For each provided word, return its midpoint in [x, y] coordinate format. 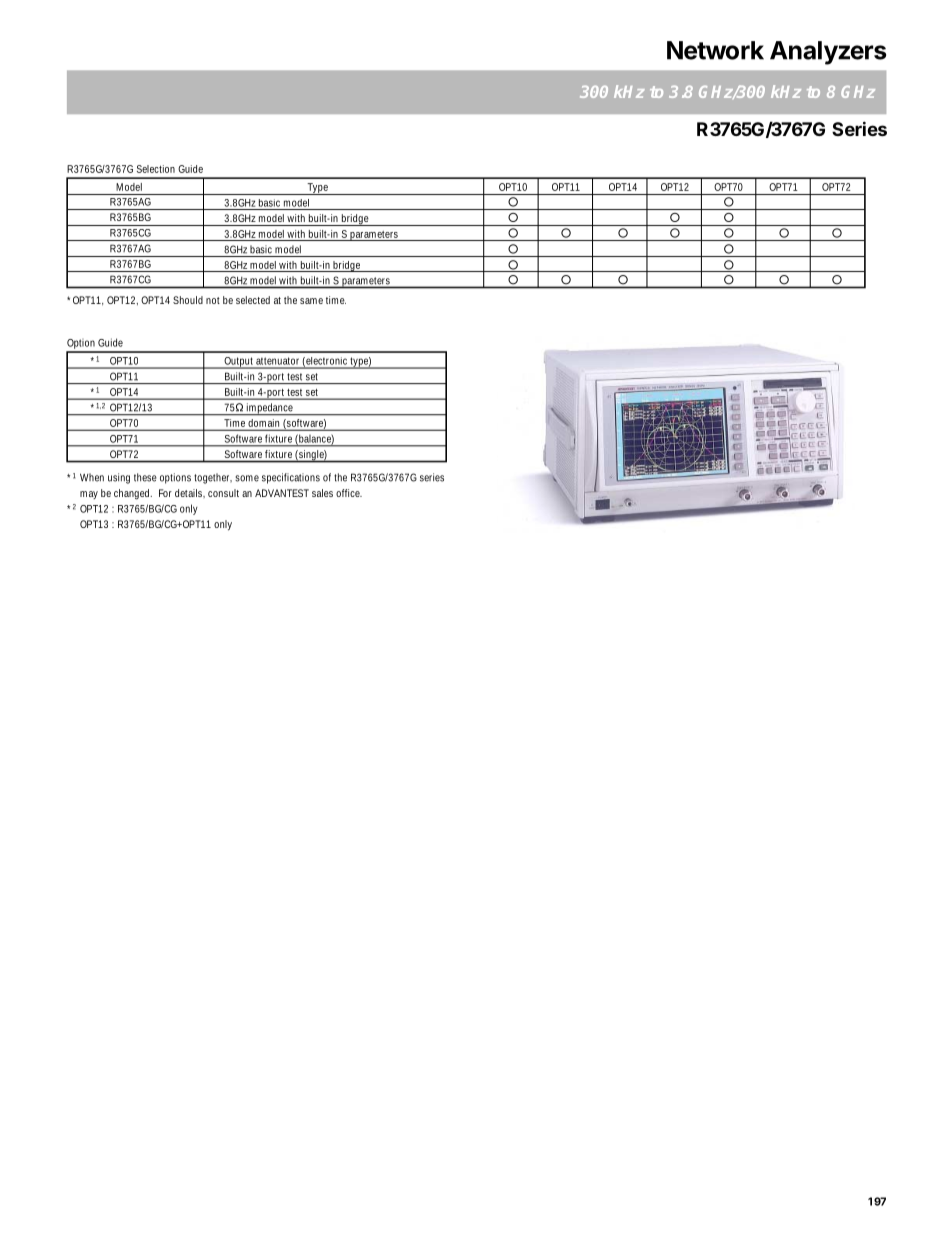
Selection [156, 169]
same [311, 301]
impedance [271, 409]
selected [253, 300]
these [145, 477]
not [213, 300]
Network [715, 50]
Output [239, 363]
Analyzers [828, 53]
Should [188, 300]
